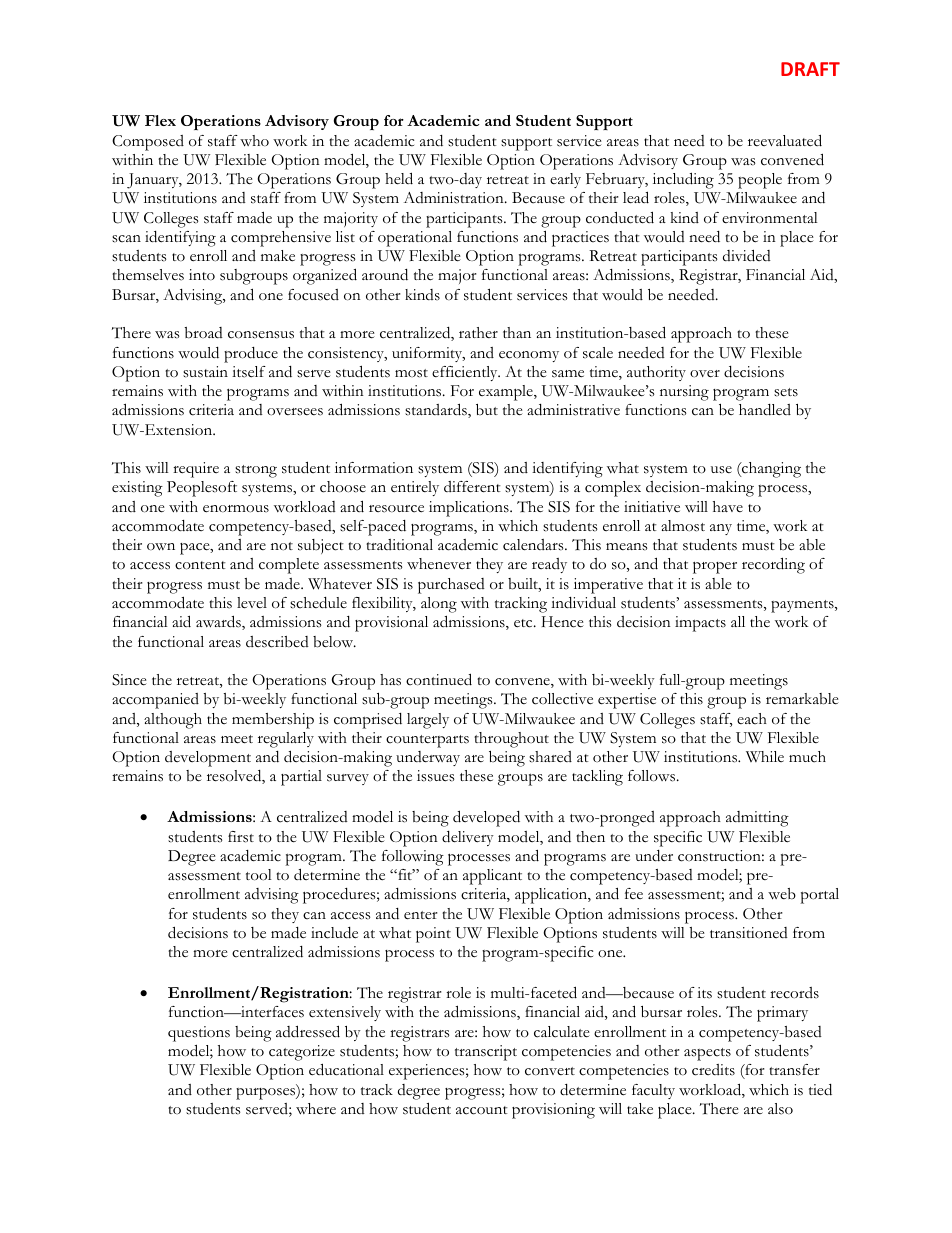 Image resolution: width=952 pixels, height=1233 pixels. What do you see at coordinates (451, 586) in the screenshot?
I see `purchased` at bounding box center [451, 586].
